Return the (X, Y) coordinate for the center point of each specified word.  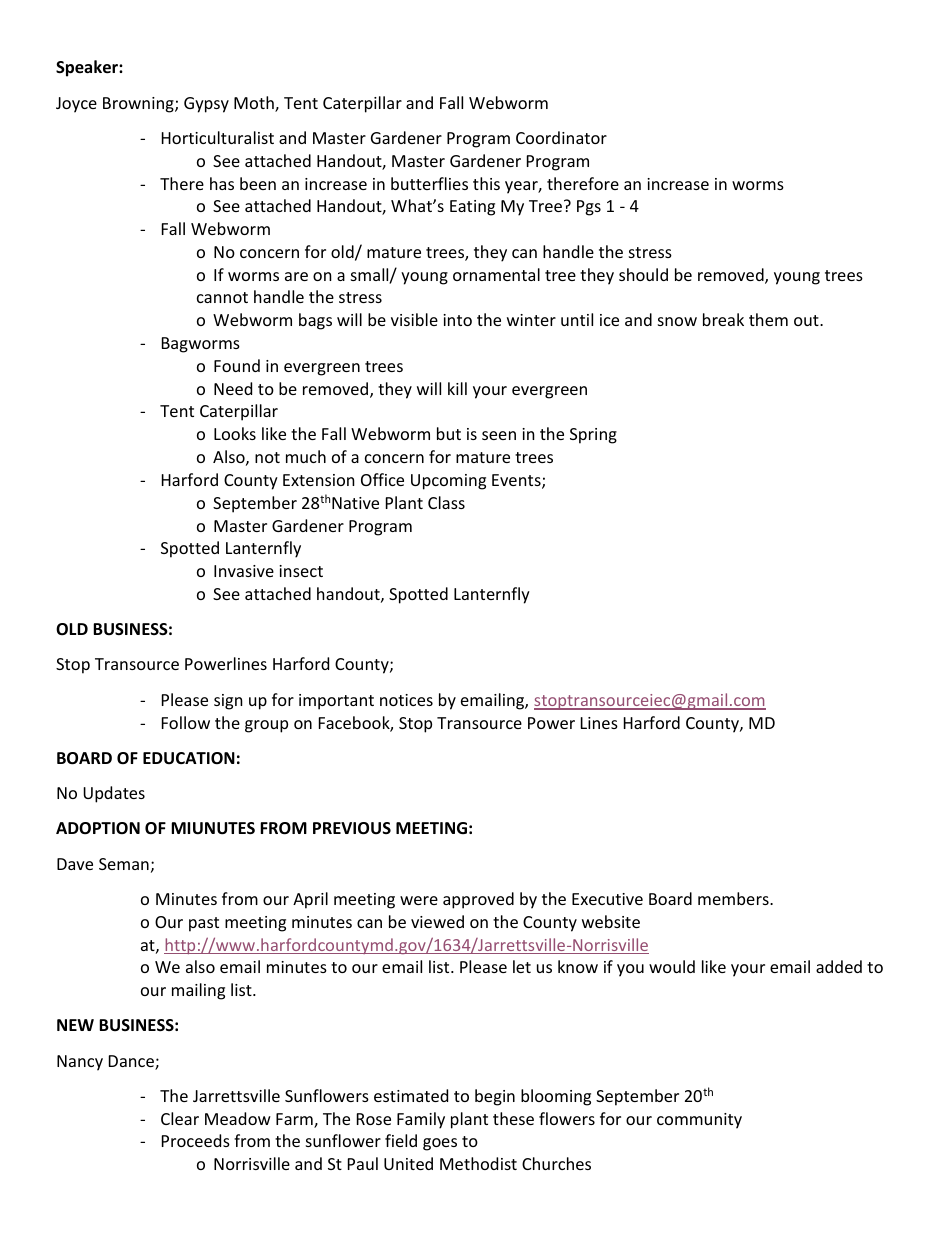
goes (440, 1144)
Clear (180, 1118)
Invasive (244, 571)
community (699, 1121)
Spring (593, 436)
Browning (139, 105)
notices (406, 700)
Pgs (589, 208)
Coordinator (561, 137)
